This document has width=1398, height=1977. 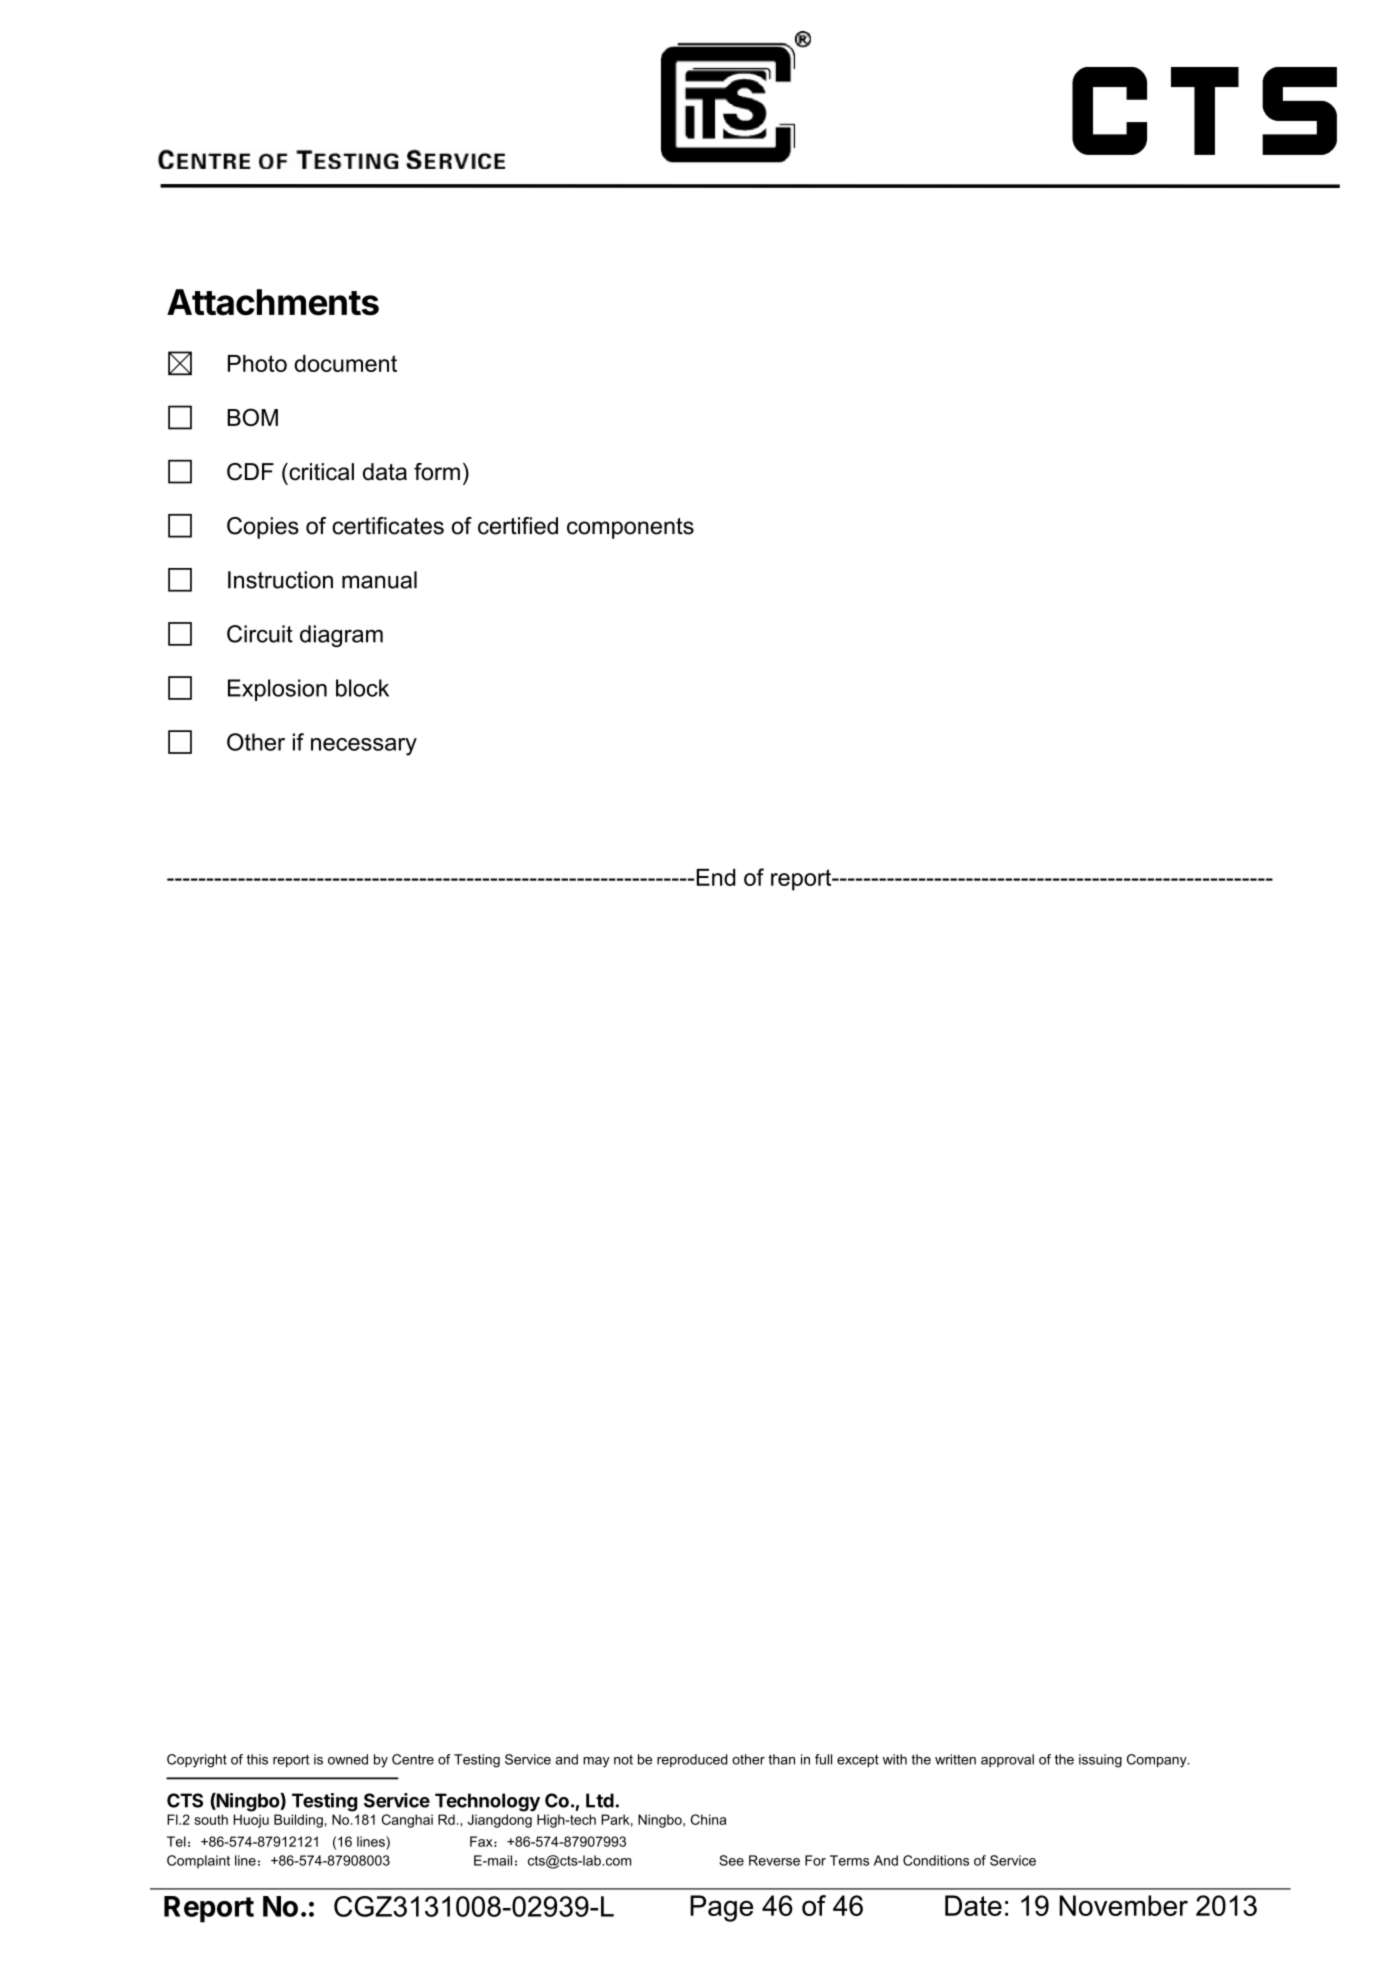 I want to click on certified, so click(x=518, y=526).
